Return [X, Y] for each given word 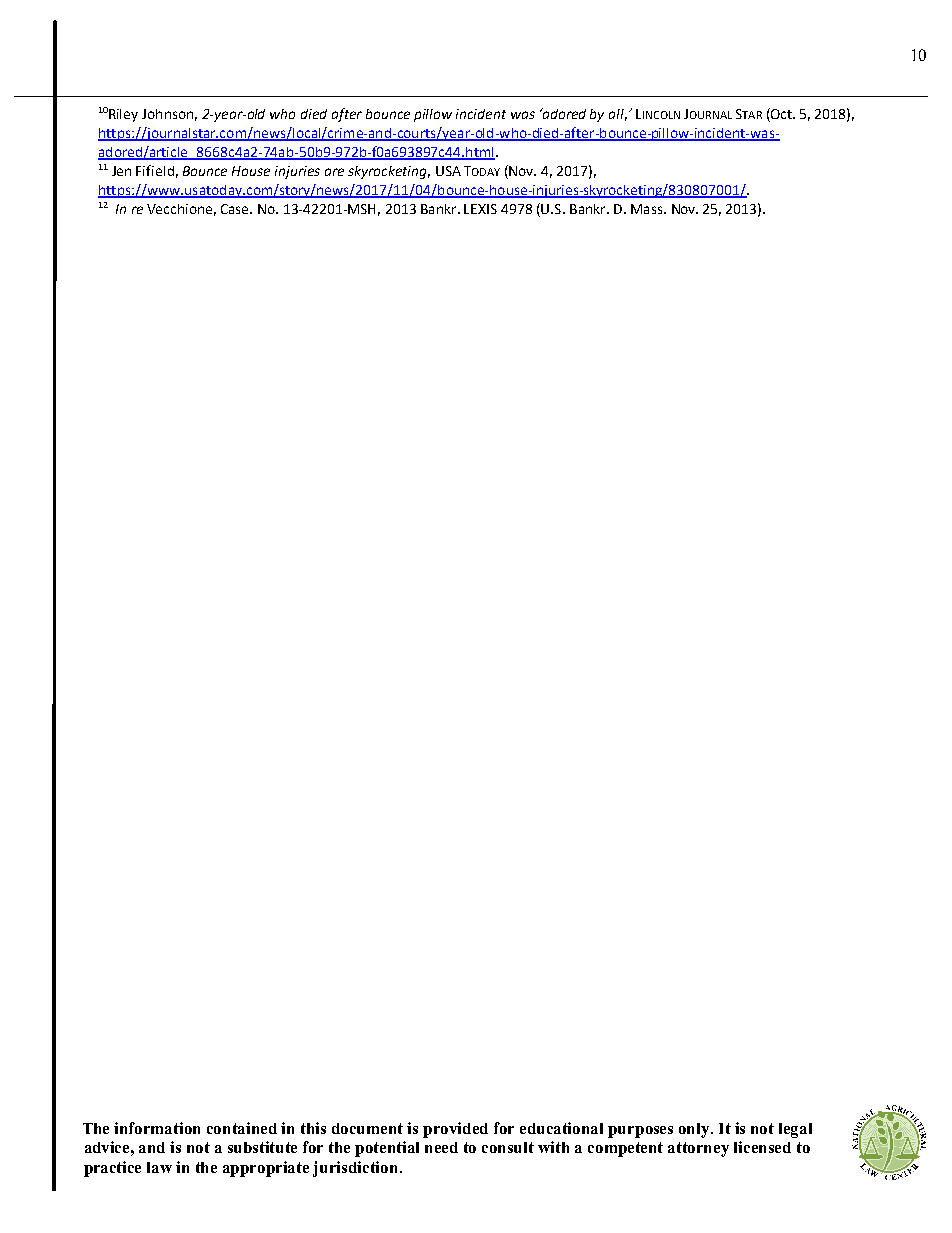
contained [242, 1128]
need [441, 1147]
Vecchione [179, 209]
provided [455, 1130]
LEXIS [480, 209]
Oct [782, 113]
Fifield [155, 170]
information [157, 1128]
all [618, 115]
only [695, 1130]
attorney [698, 1149]
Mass [648, 209]
